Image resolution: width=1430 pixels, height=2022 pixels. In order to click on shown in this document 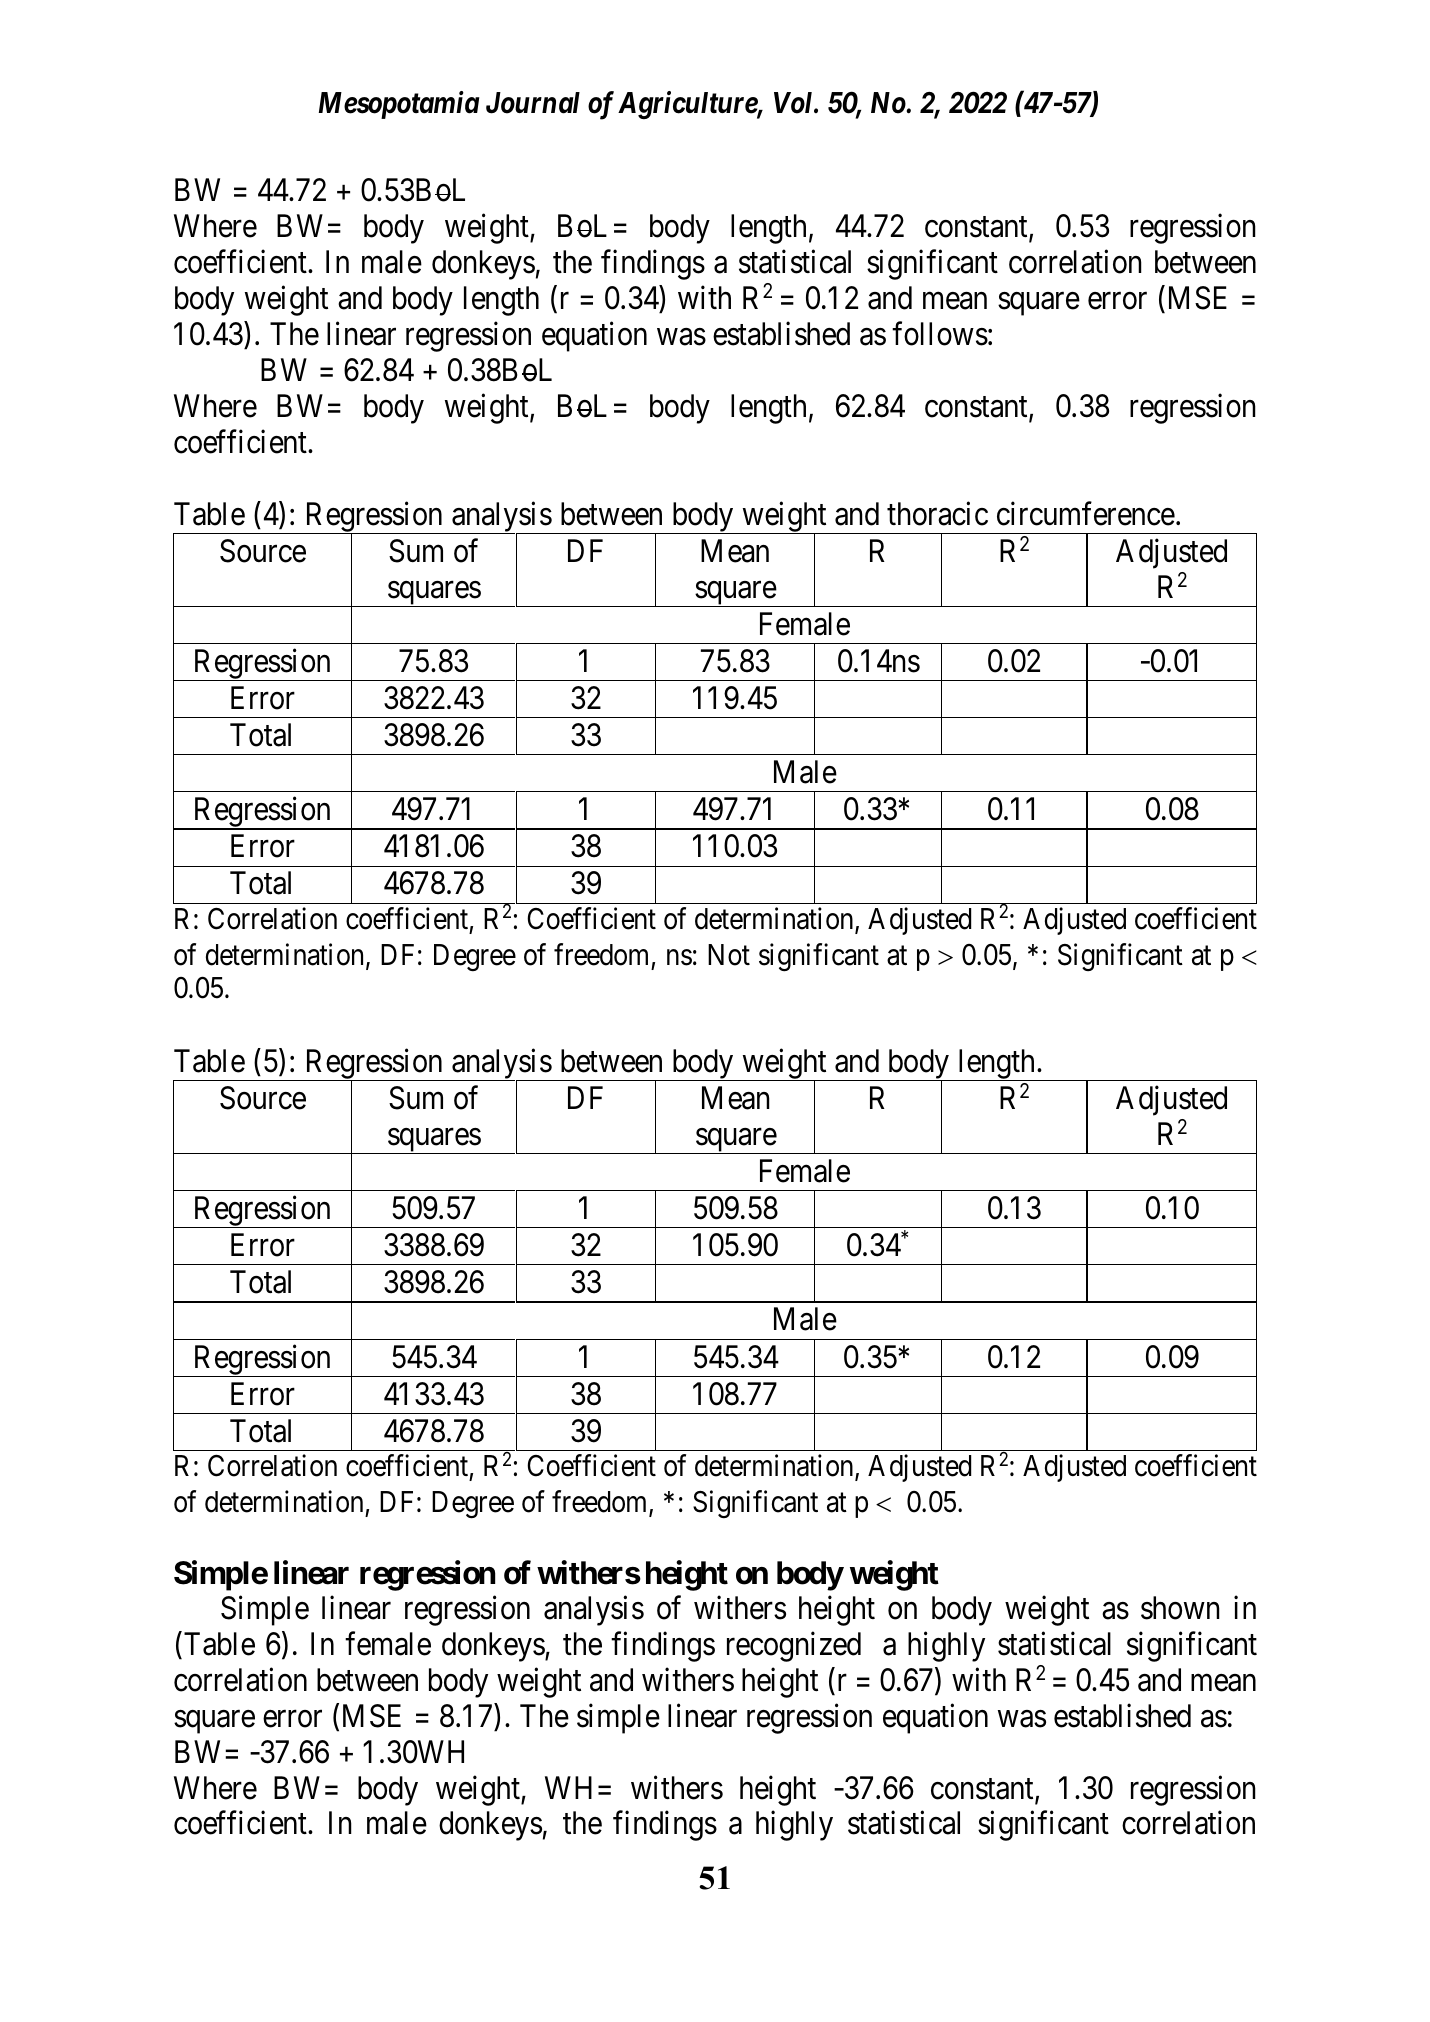, I will do `click(1180, 1608)`.
